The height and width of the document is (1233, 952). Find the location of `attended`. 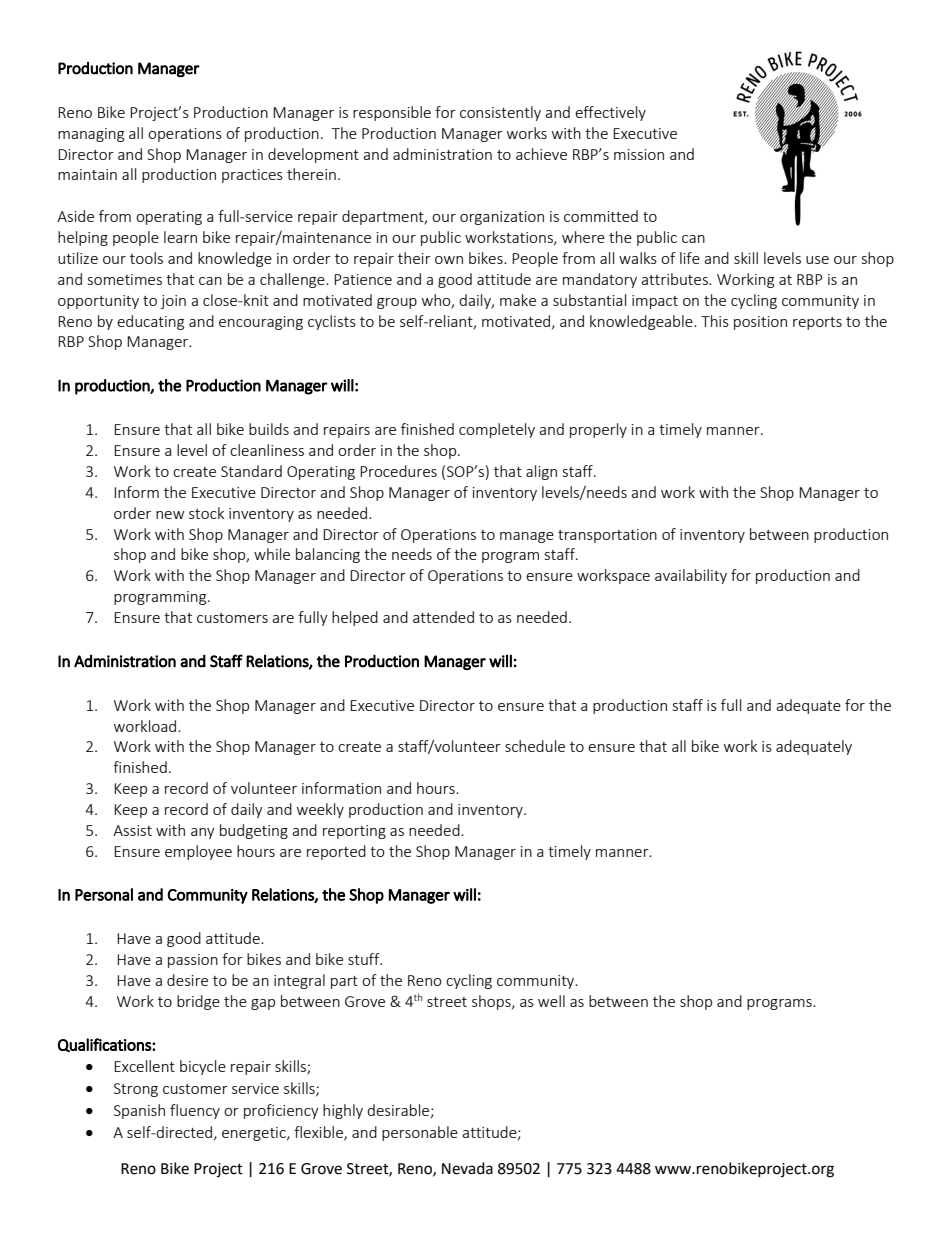

attended is located at coordinates (443, 617).
